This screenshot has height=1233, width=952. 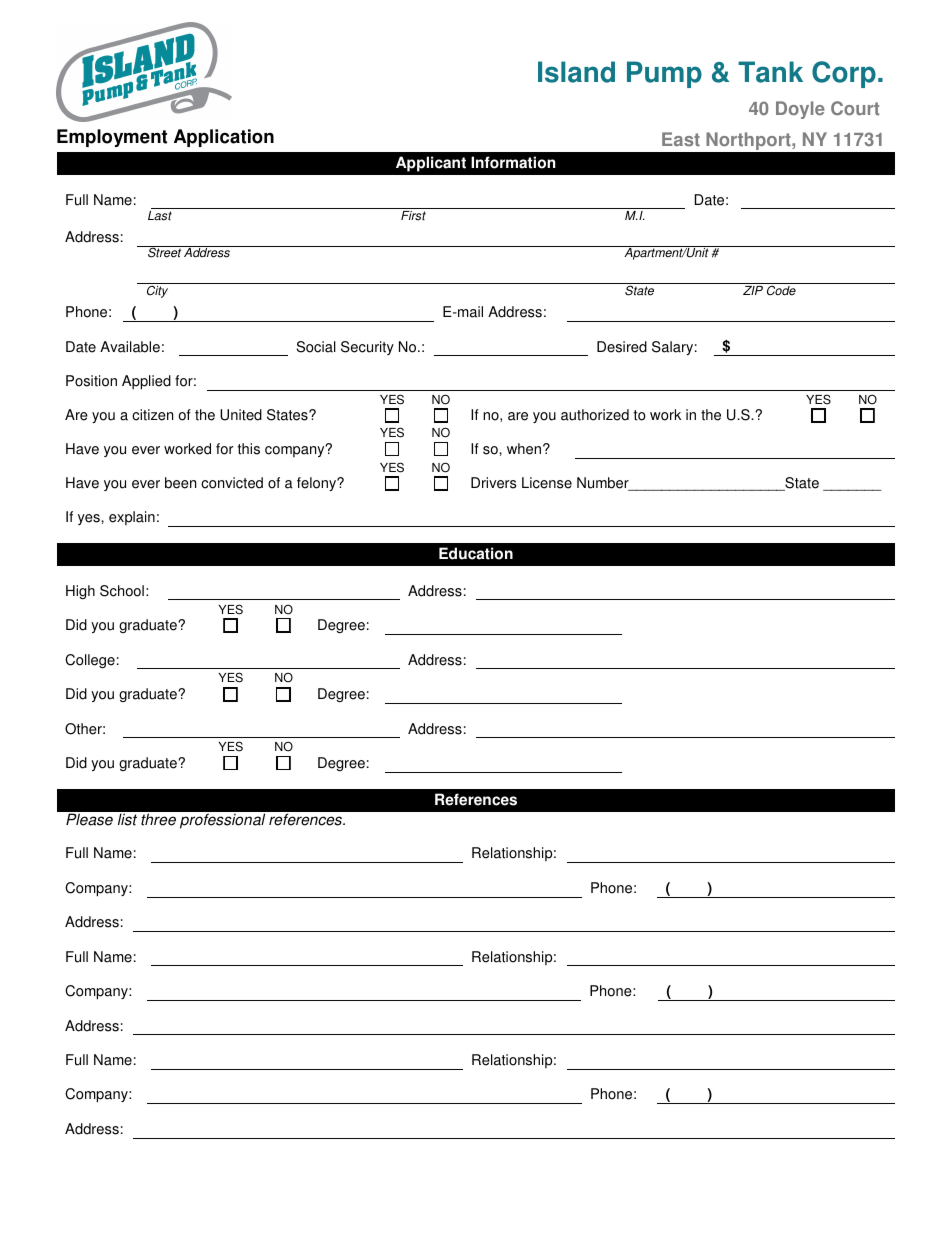 I want to click on College, so click(x=90, y=661).
